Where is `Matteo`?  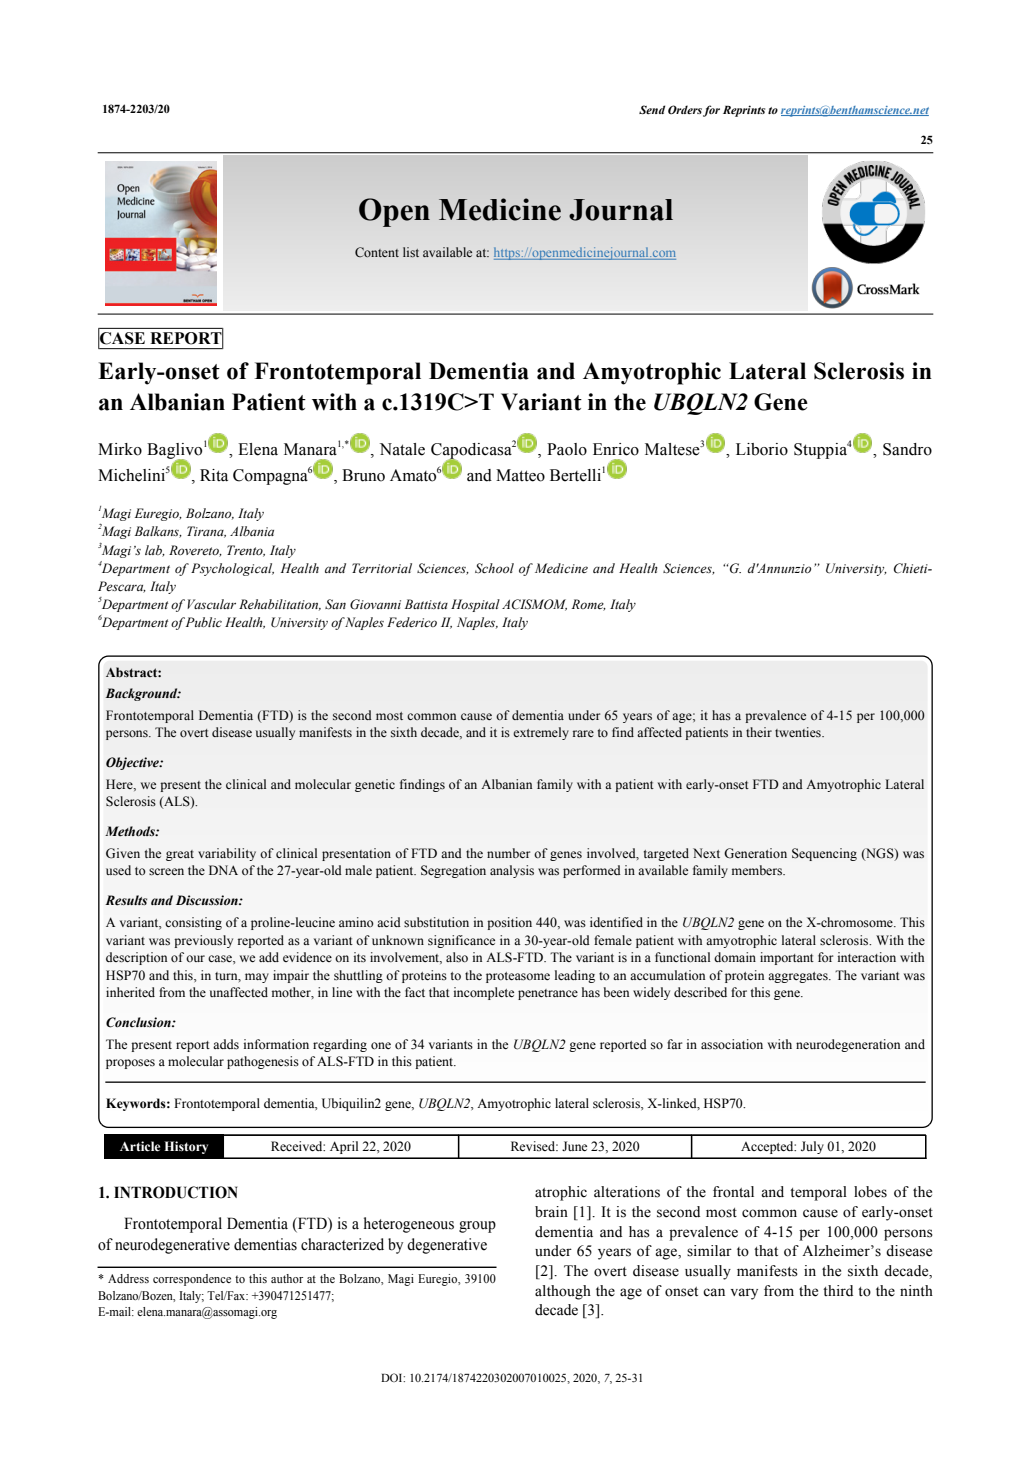 Matteo is located at coordinates (520, 475).
